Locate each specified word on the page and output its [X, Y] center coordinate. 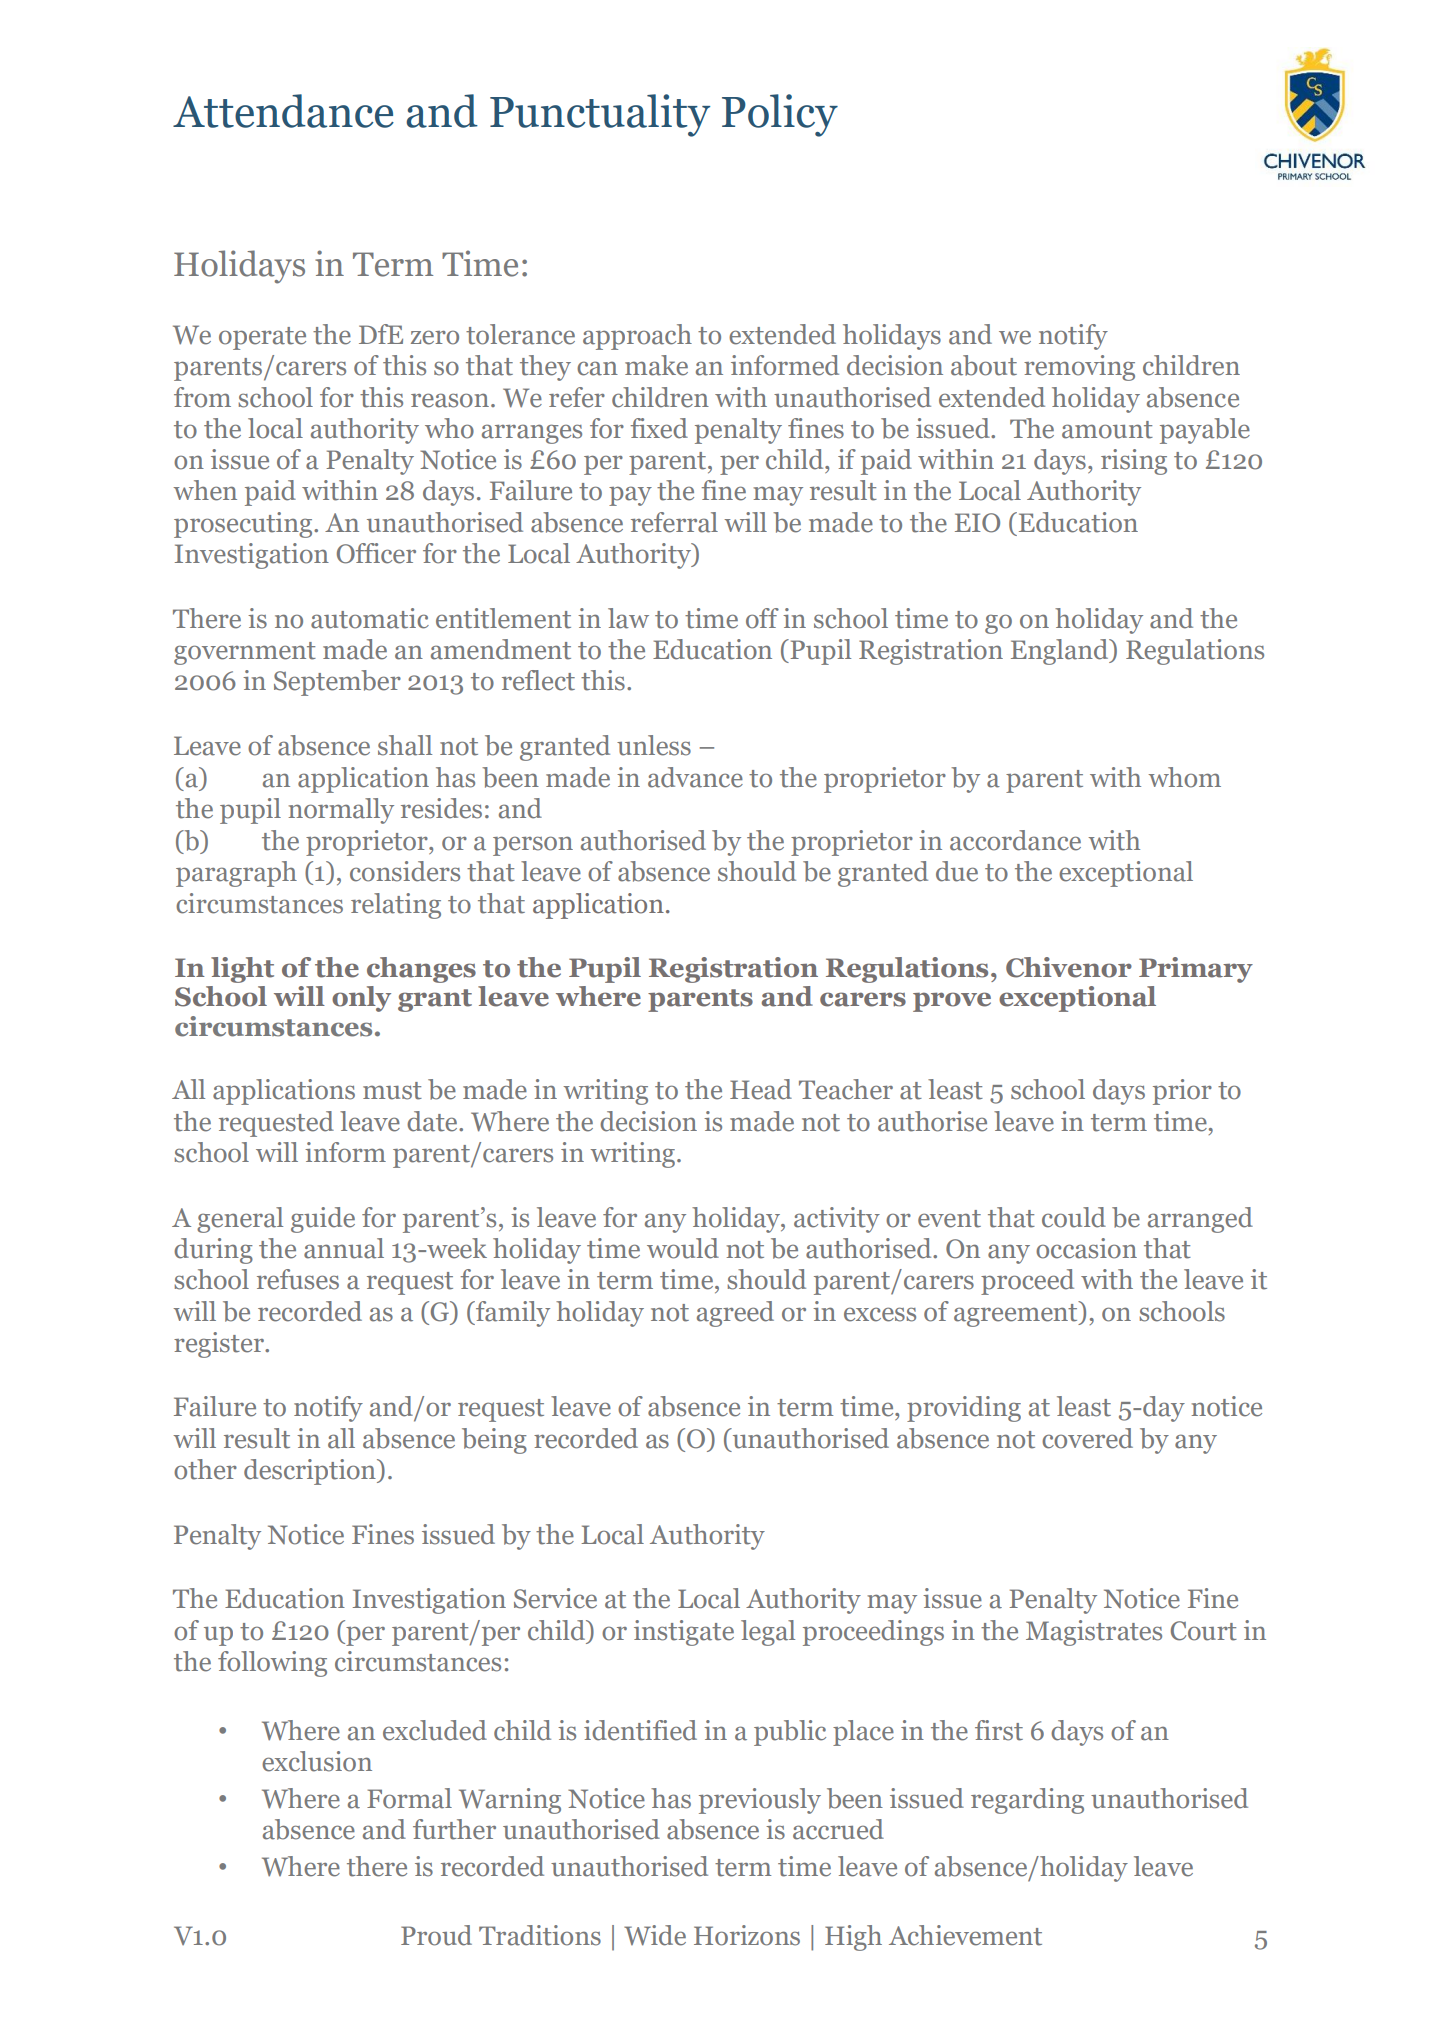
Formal [409, 1798]
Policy [780, 115]
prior [1182, 1092]
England [1061, 652]
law [628, 618]
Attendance [283, 111]
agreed [735, 1314]
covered [1087, 1438]
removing [1079, 368]
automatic [370, 618]
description [311, 1472]
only [361, 999]
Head [761, 1089]
